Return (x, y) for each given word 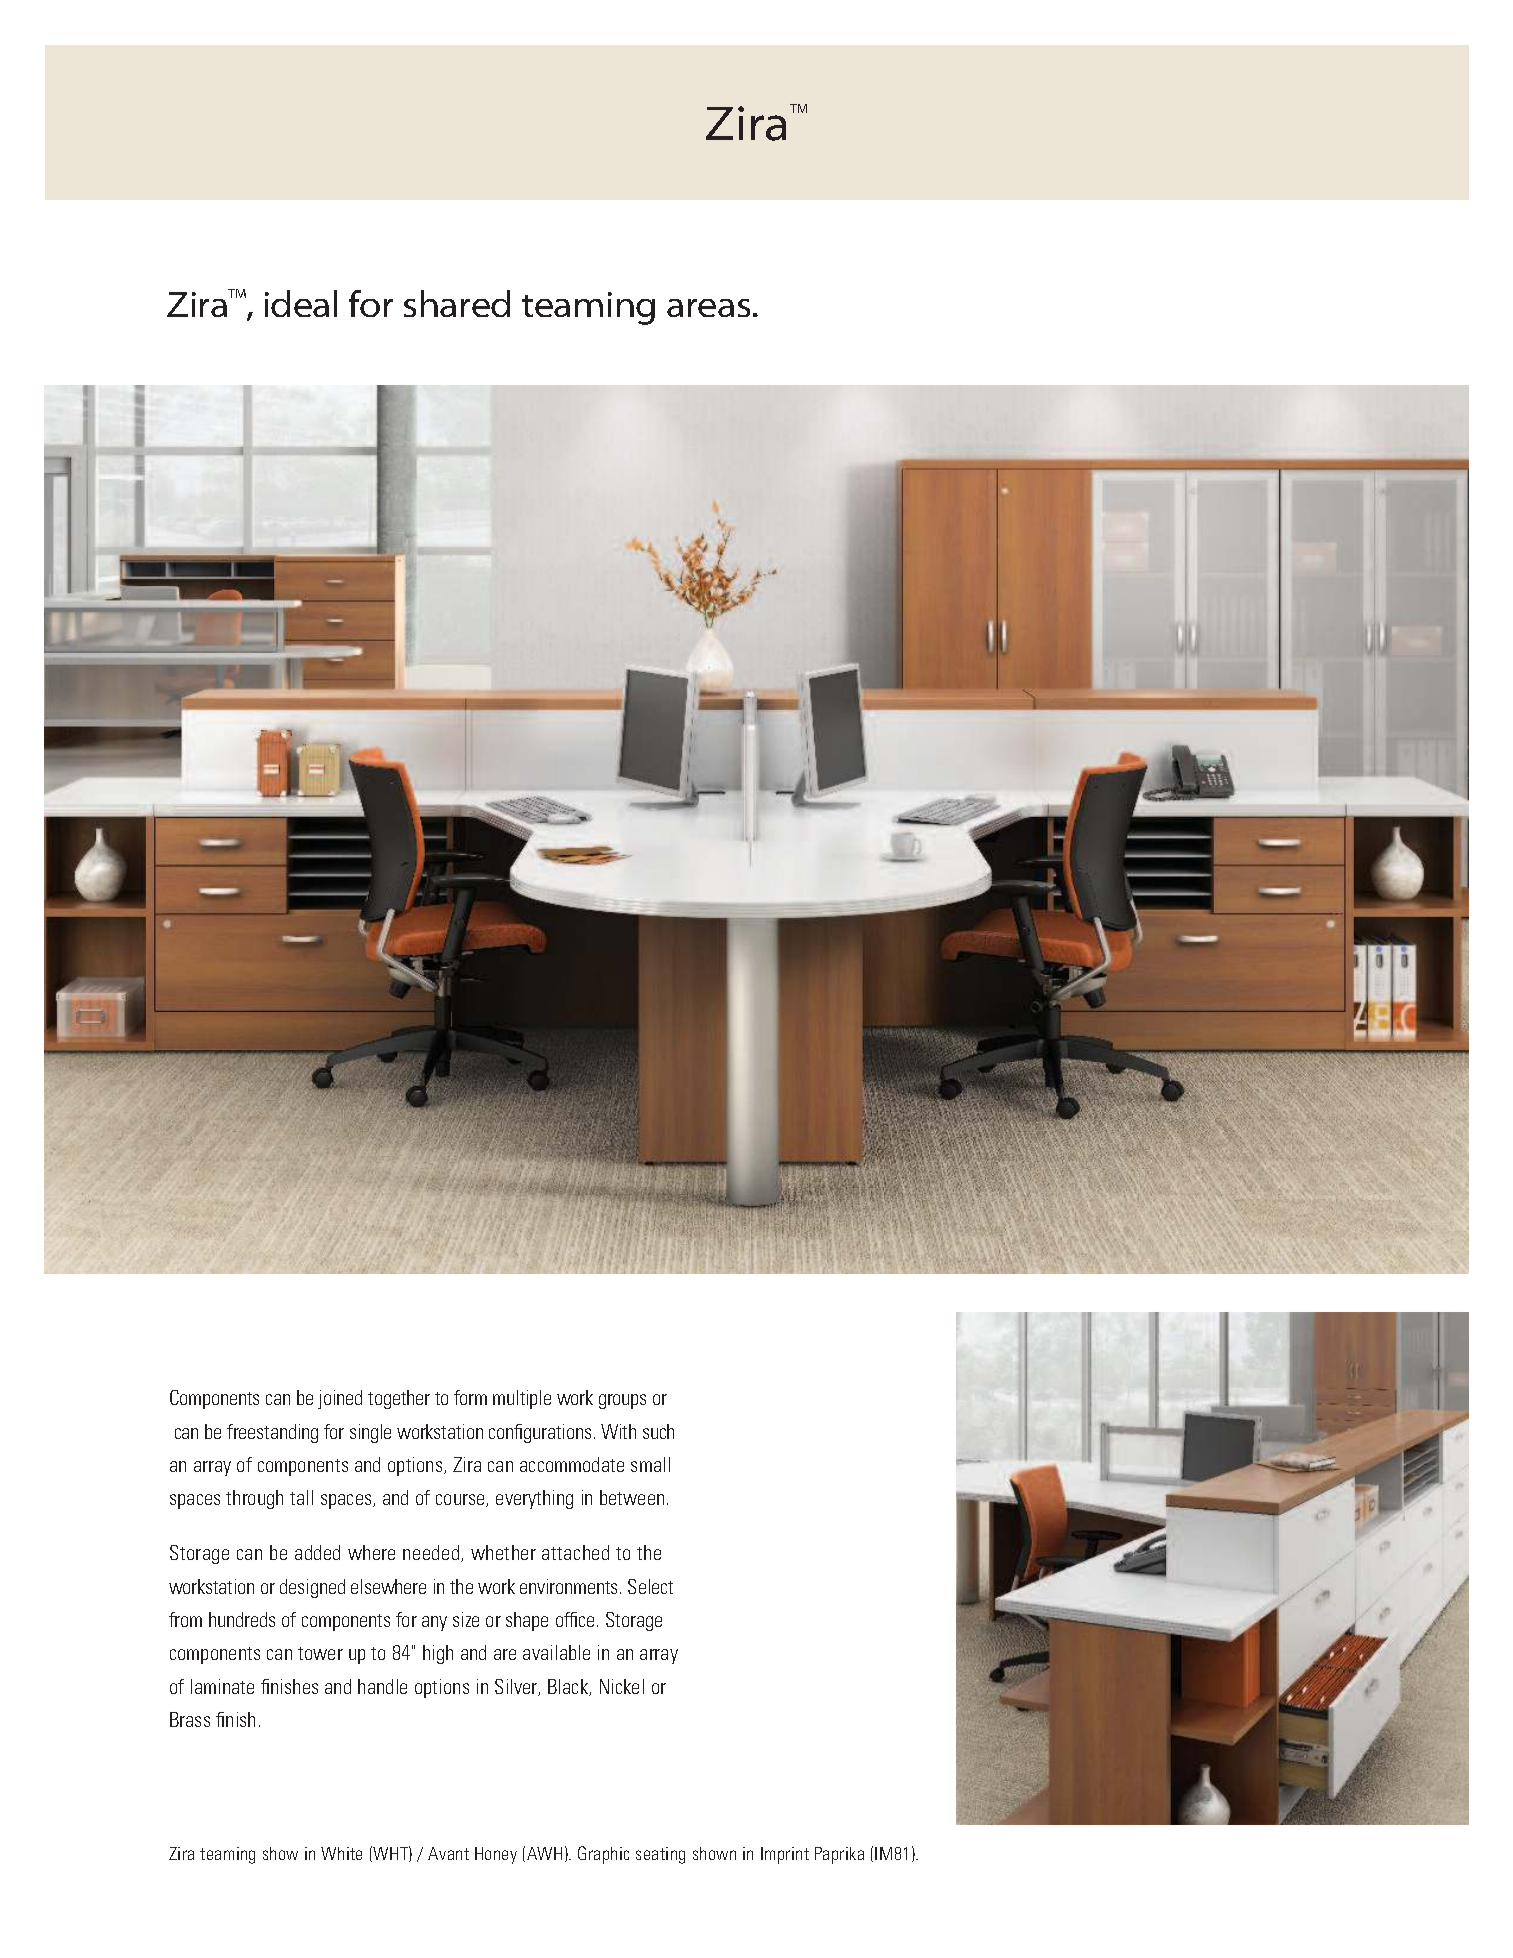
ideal (301, 303)
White (341, 1853)
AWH (544, 1853)
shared (457, 303)
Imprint (785, 1855)
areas (708, 308)
